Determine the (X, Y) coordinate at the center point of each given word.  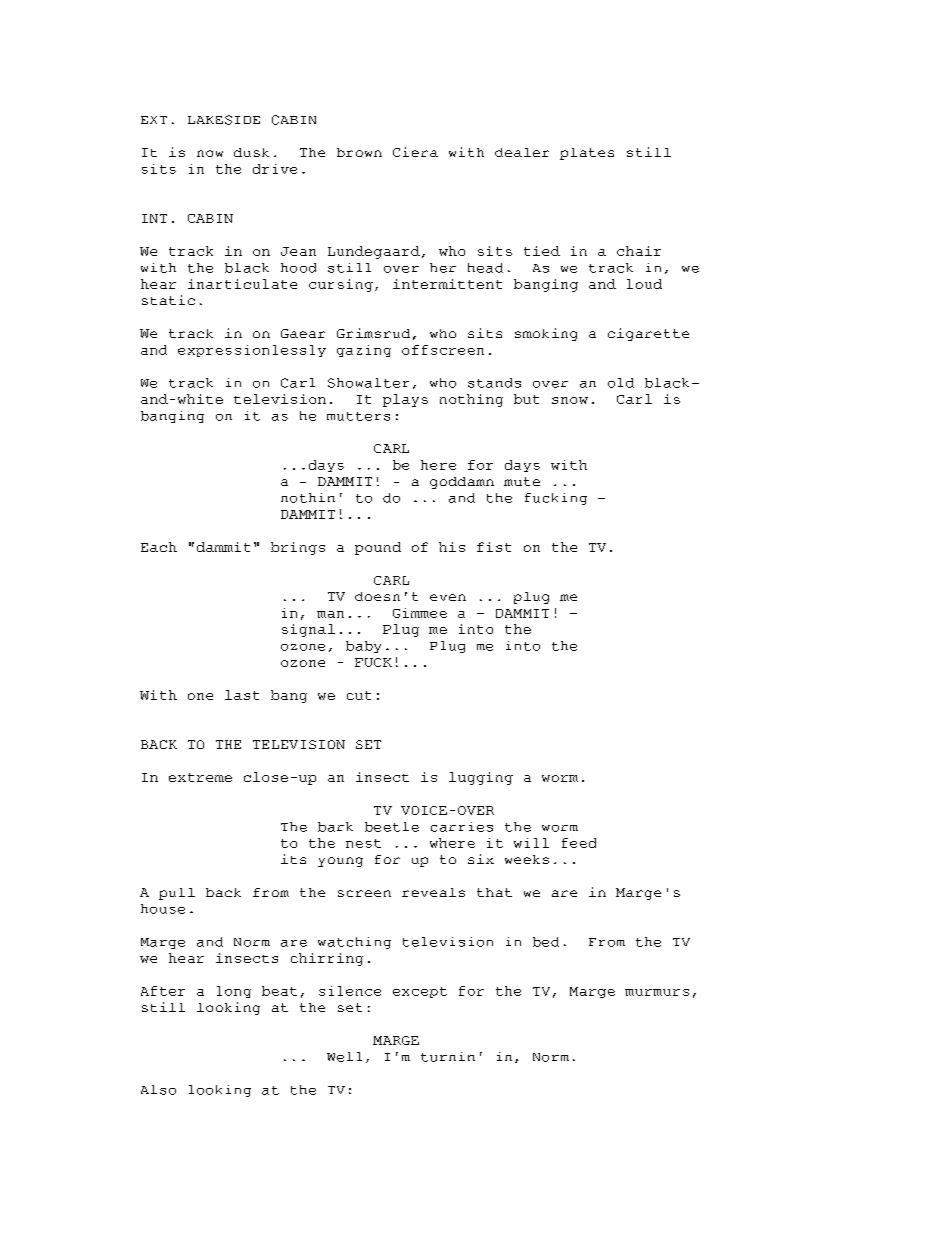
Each (159, 547)
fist (494, 547)
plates (587, 154)
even (448, 597)
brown (359, 152)
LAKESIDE (224, 120)
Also (158, 1090)
